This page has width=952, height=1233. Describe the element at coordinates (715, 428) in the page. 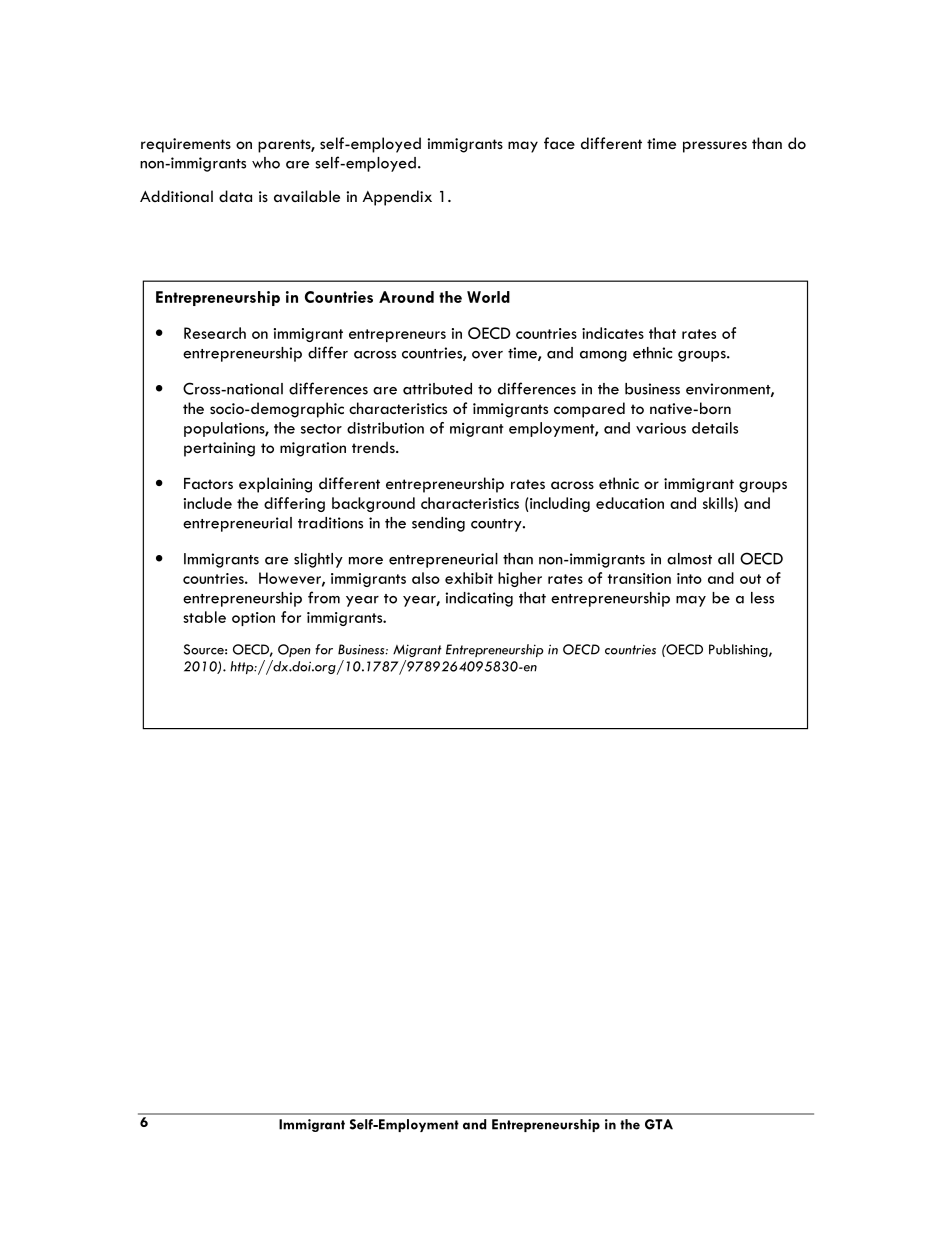

I see `details` at that location.
